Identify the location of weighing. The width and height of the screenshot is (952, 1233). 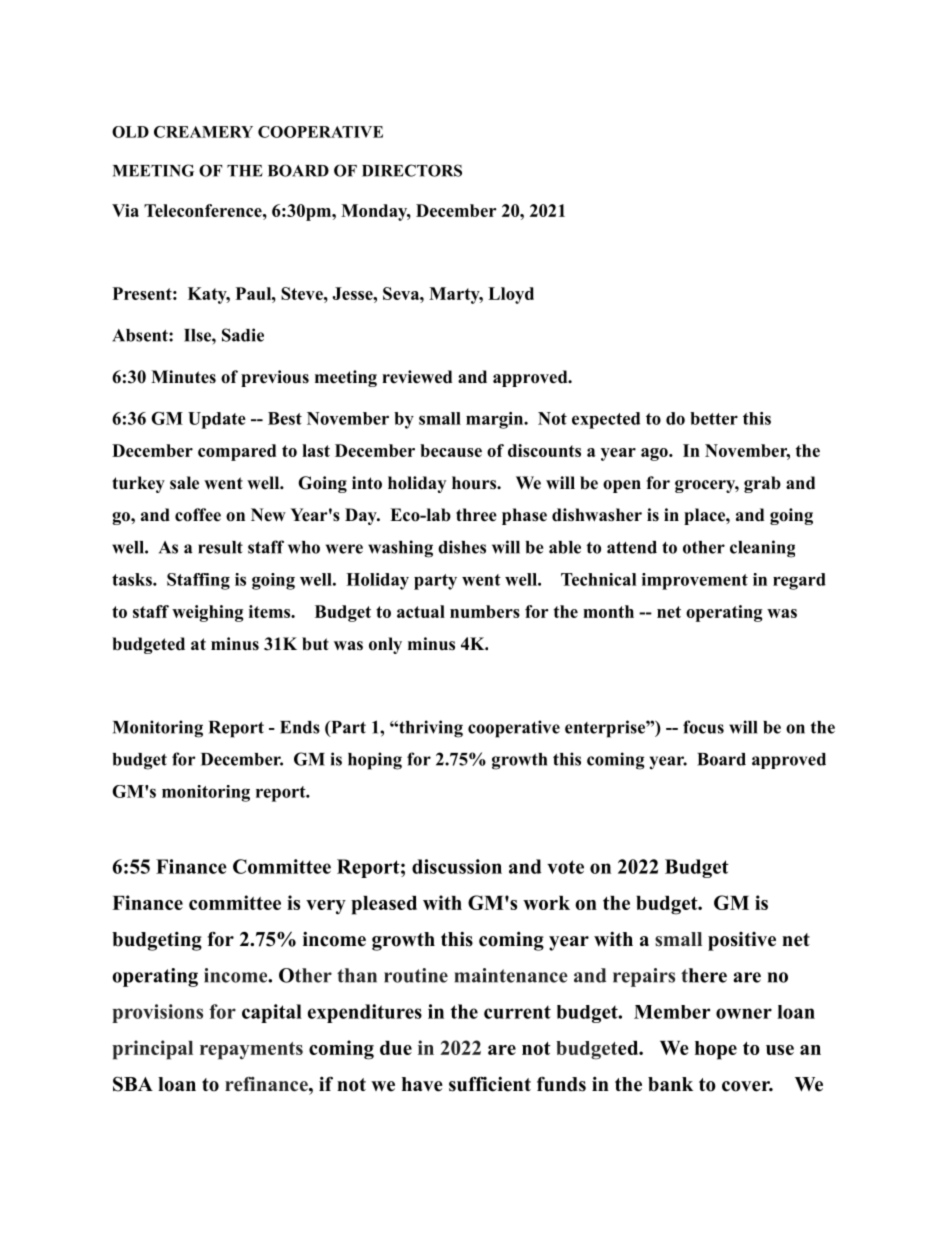
(207, 613).
